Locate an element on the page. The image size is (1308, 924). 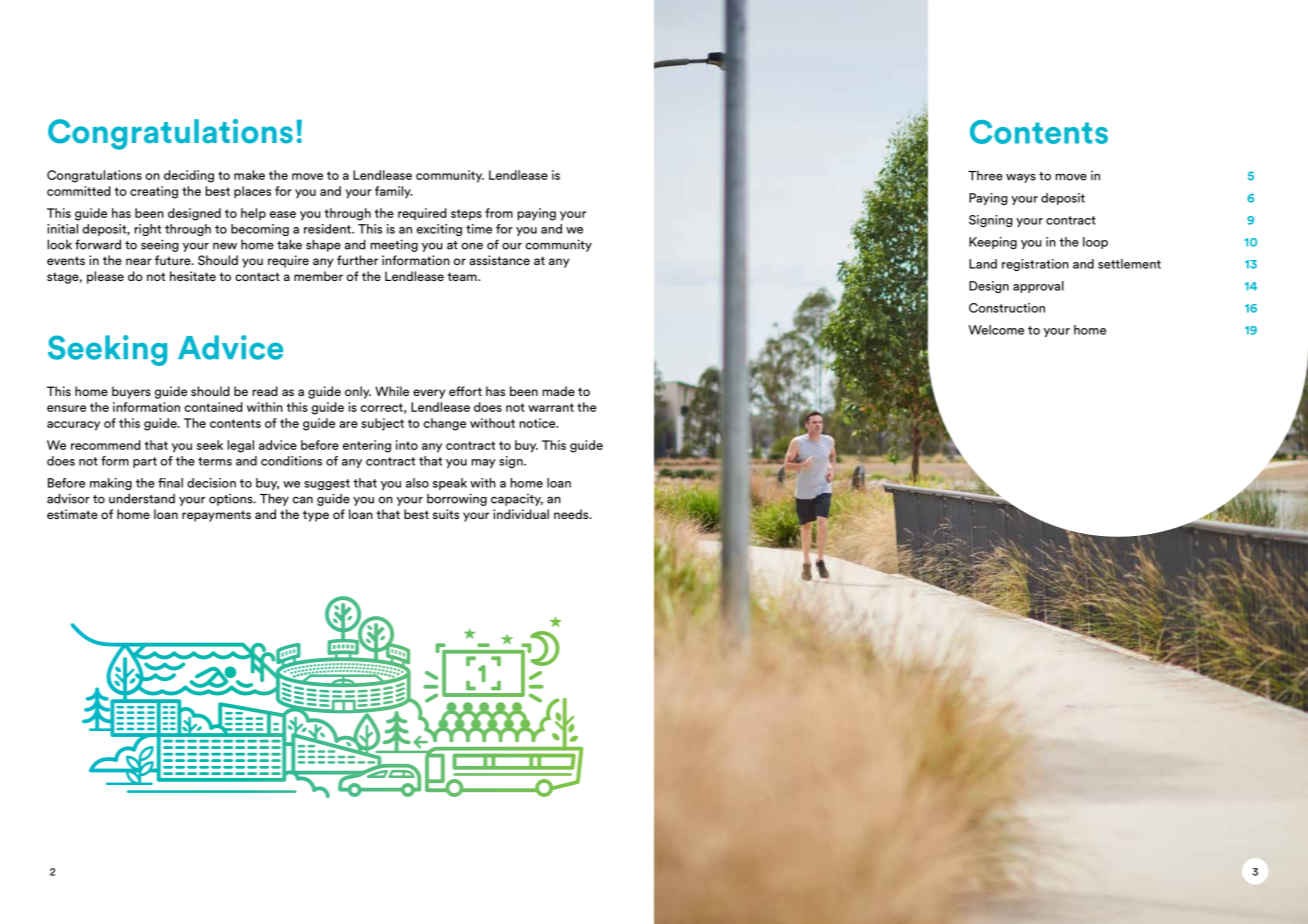
read is located at coordinates (265, 391).
